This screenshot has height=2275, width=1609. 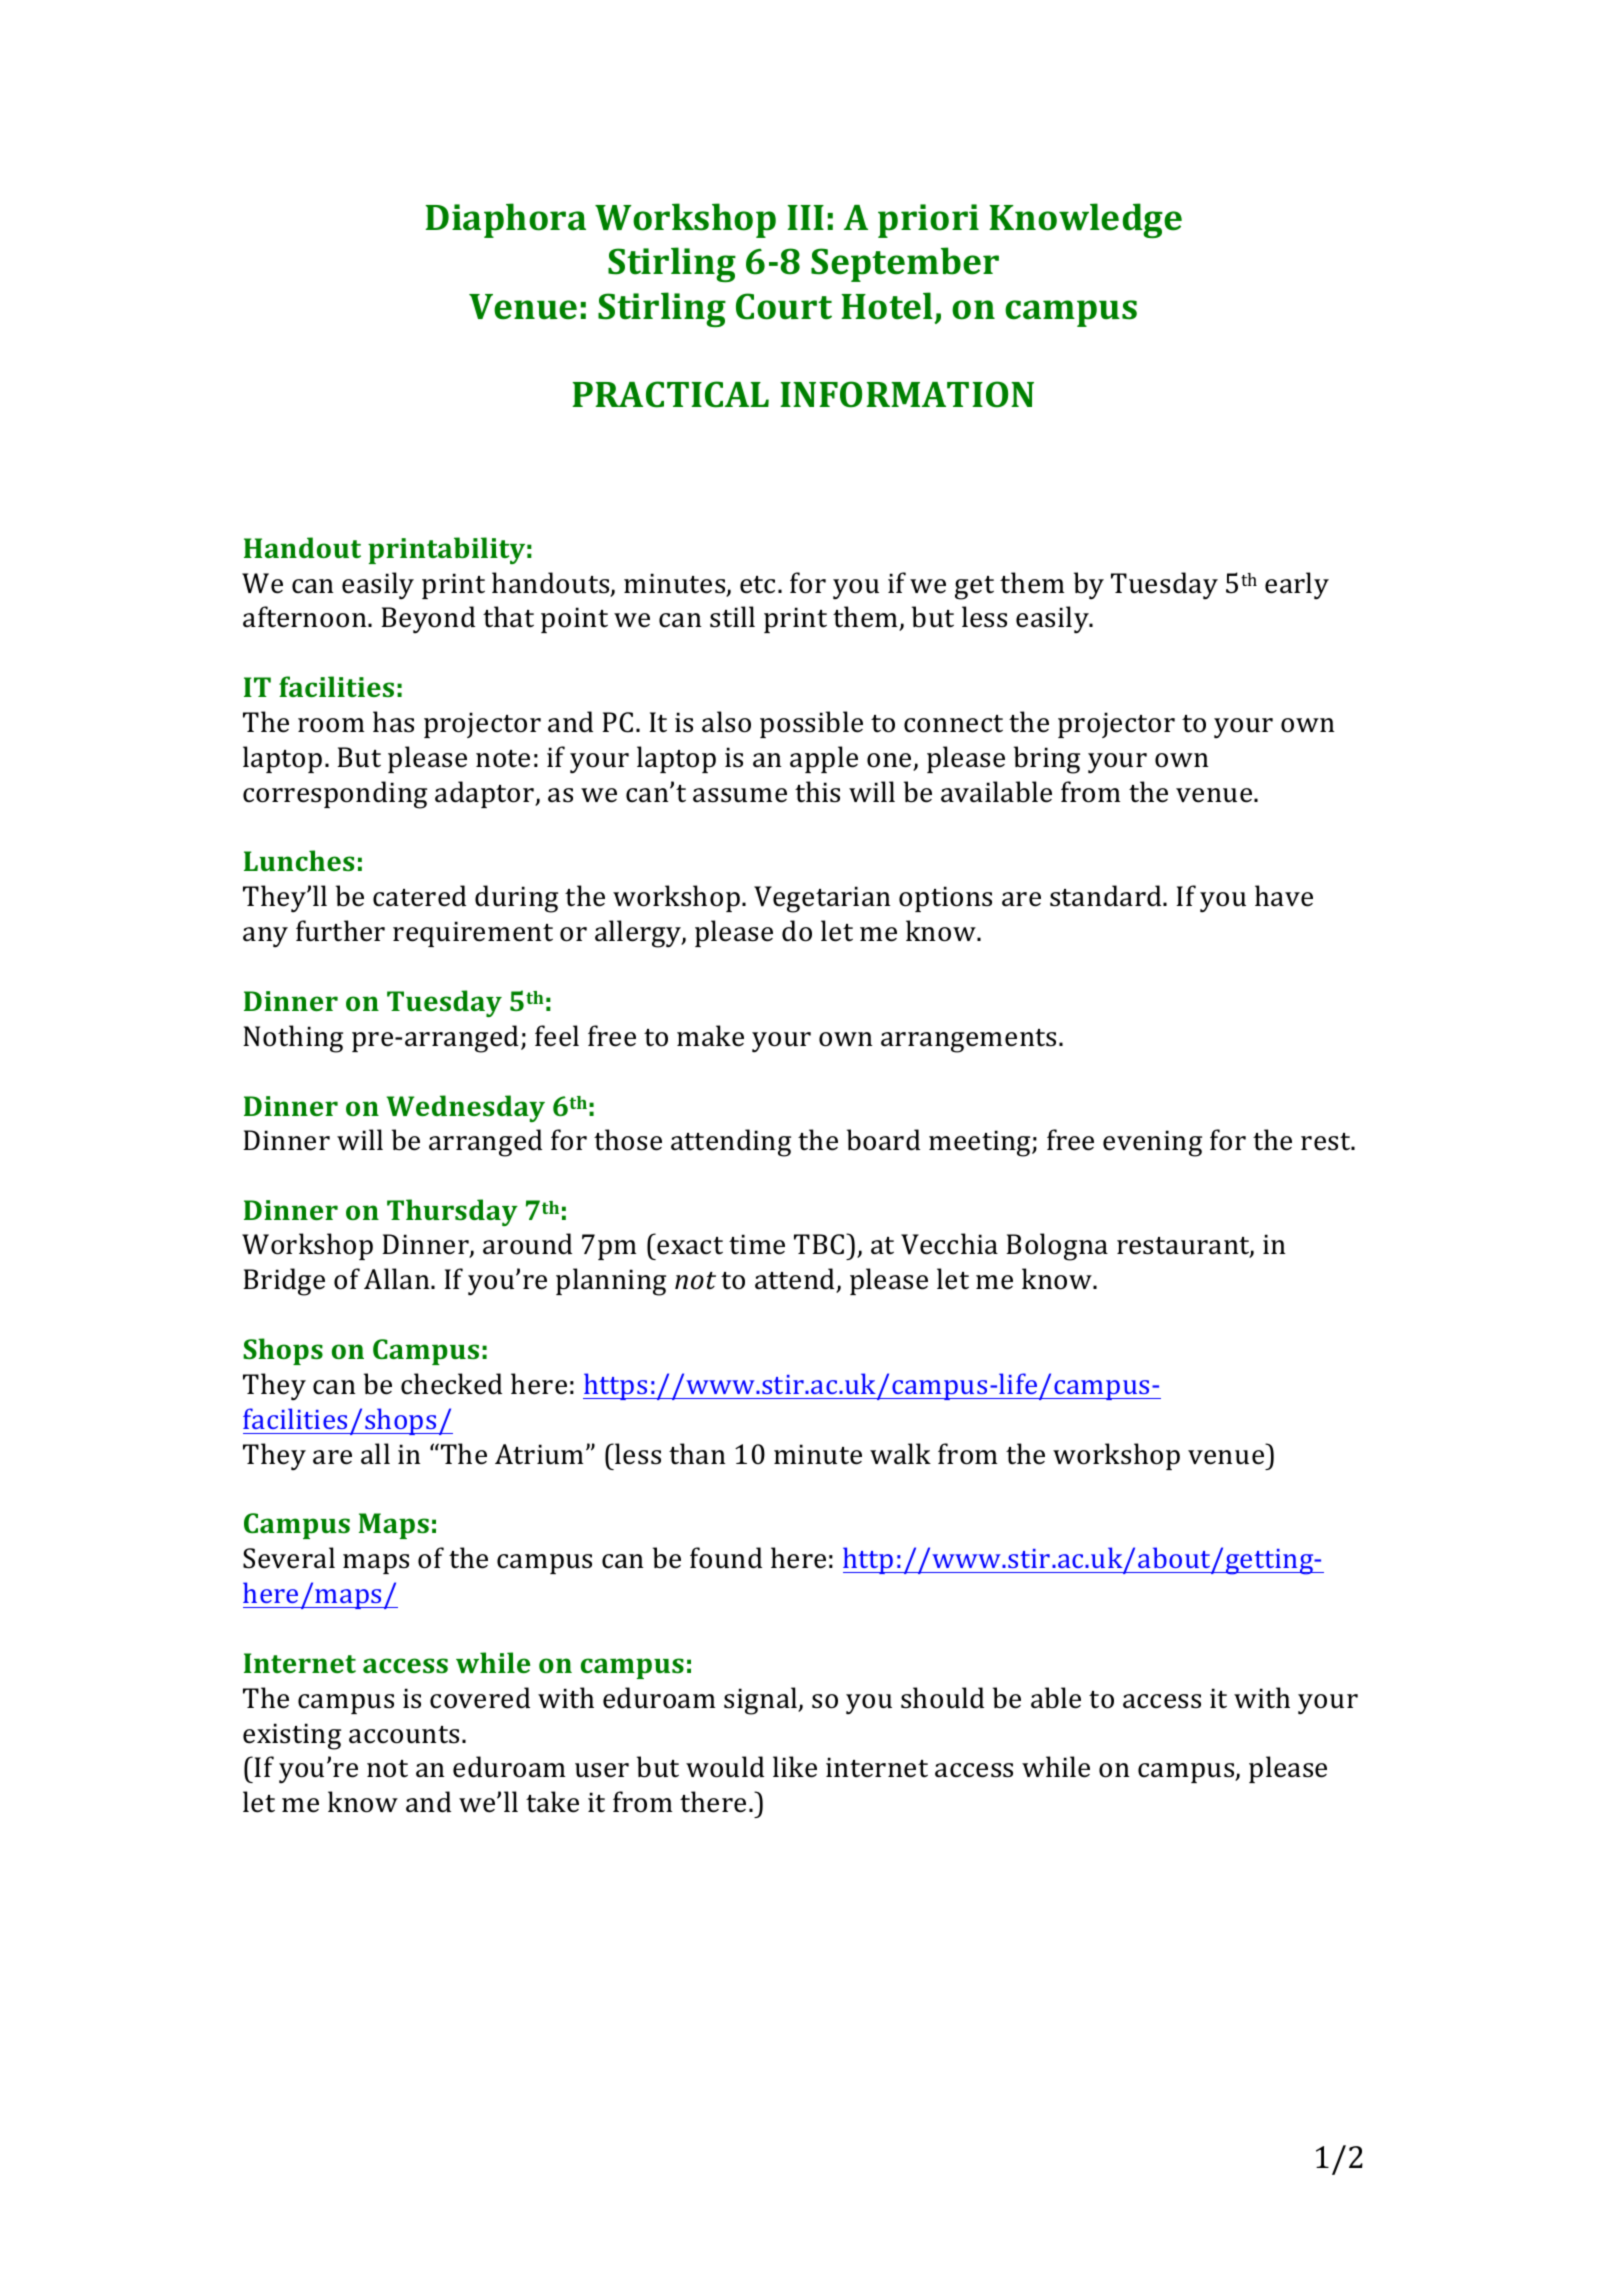 I want to click on Beyond, so click(x=428, y=620).
